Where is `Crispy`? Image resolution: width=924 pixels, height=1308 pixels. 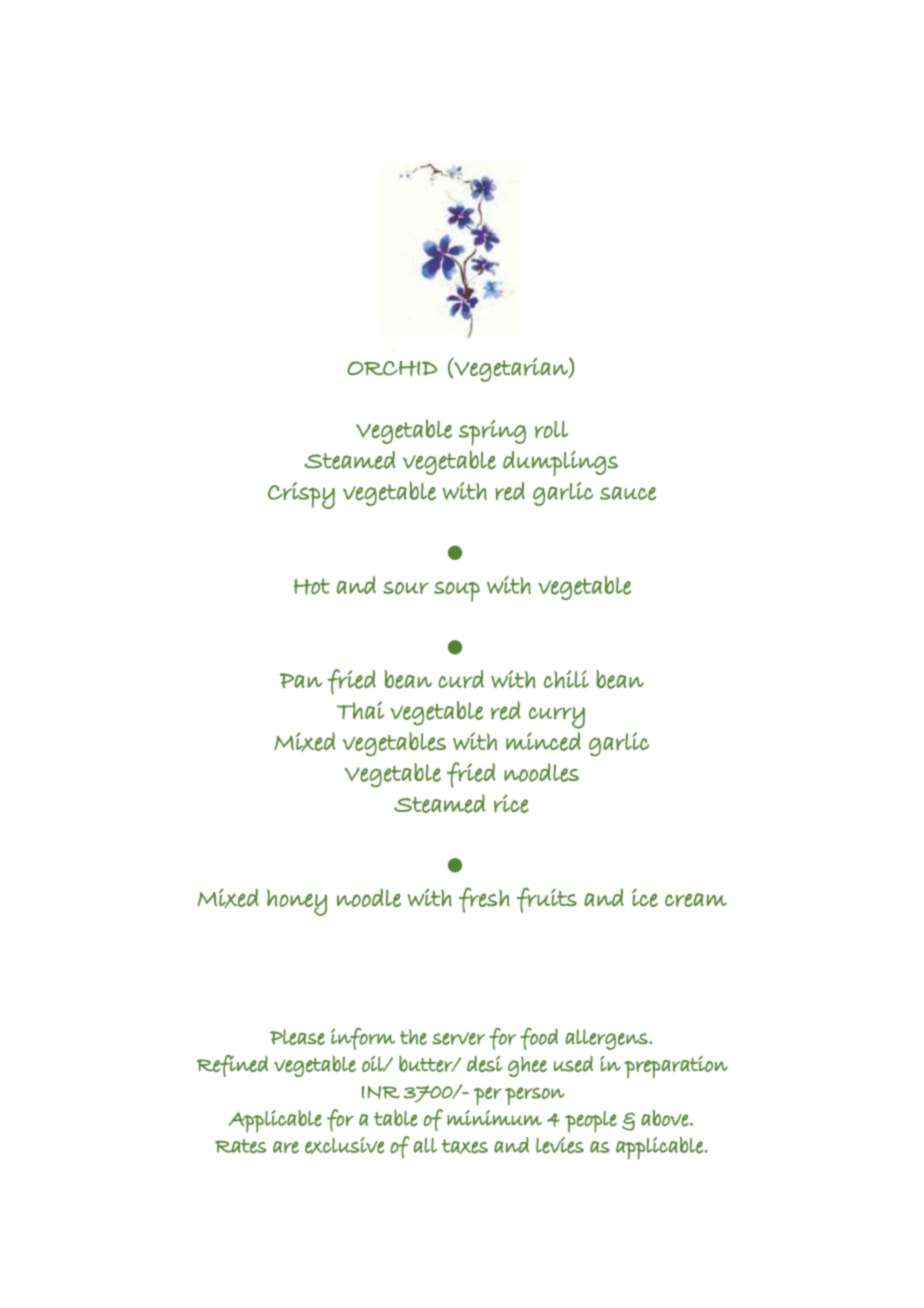
Crispy is located at coordinates (301, 495).
